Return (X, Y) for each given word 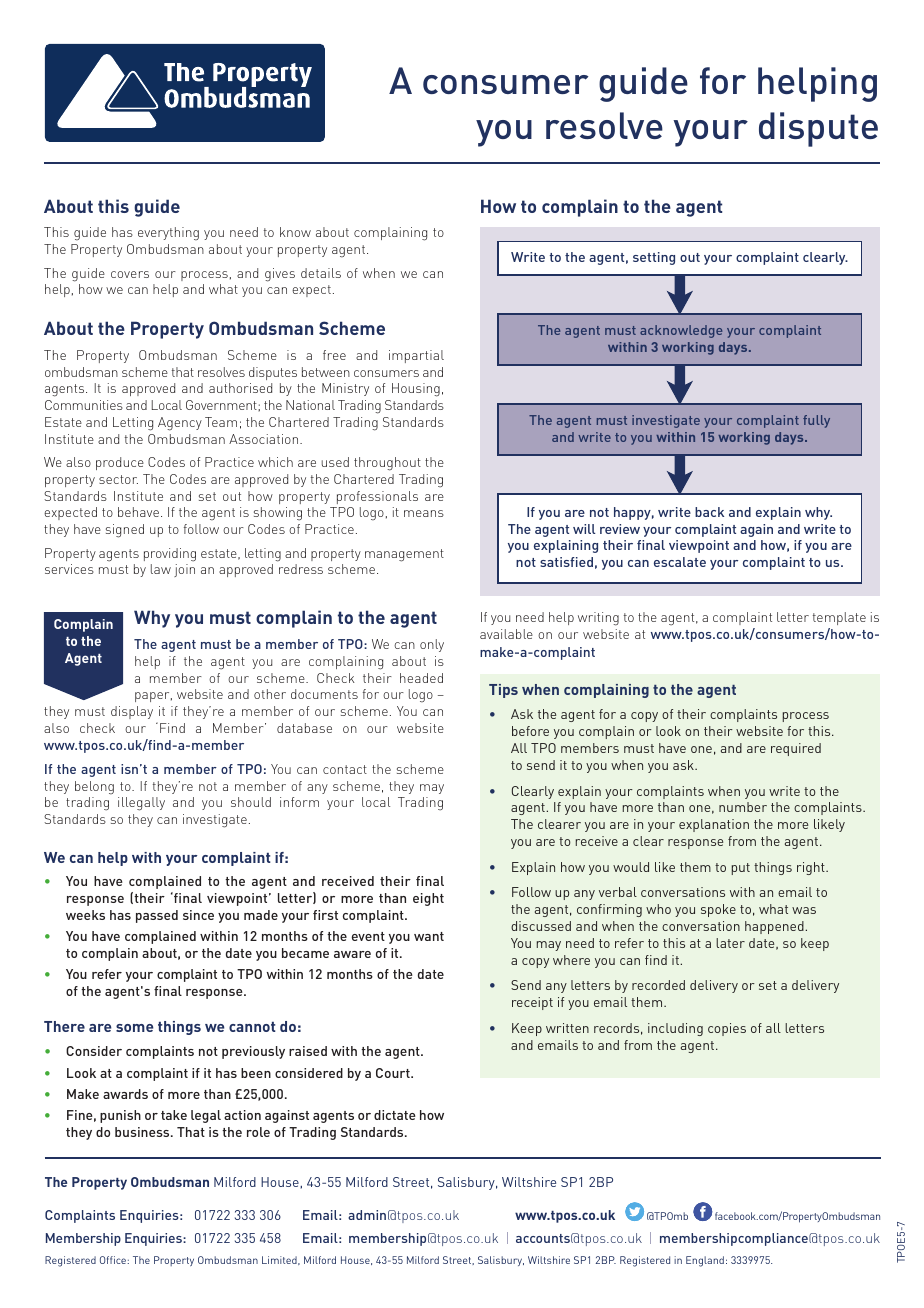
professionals (377, 497)
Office (114, 1260)
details (321, 273)
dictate (395, 1115)
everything (168, 234)
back (709, 512)
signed (125, 531)
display (132, 712)
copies (727, 1029)
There (64, 1026)
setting (654, 258)
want (429, 936)
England (705, 1261)
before (530, 731)
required (796, 749)
